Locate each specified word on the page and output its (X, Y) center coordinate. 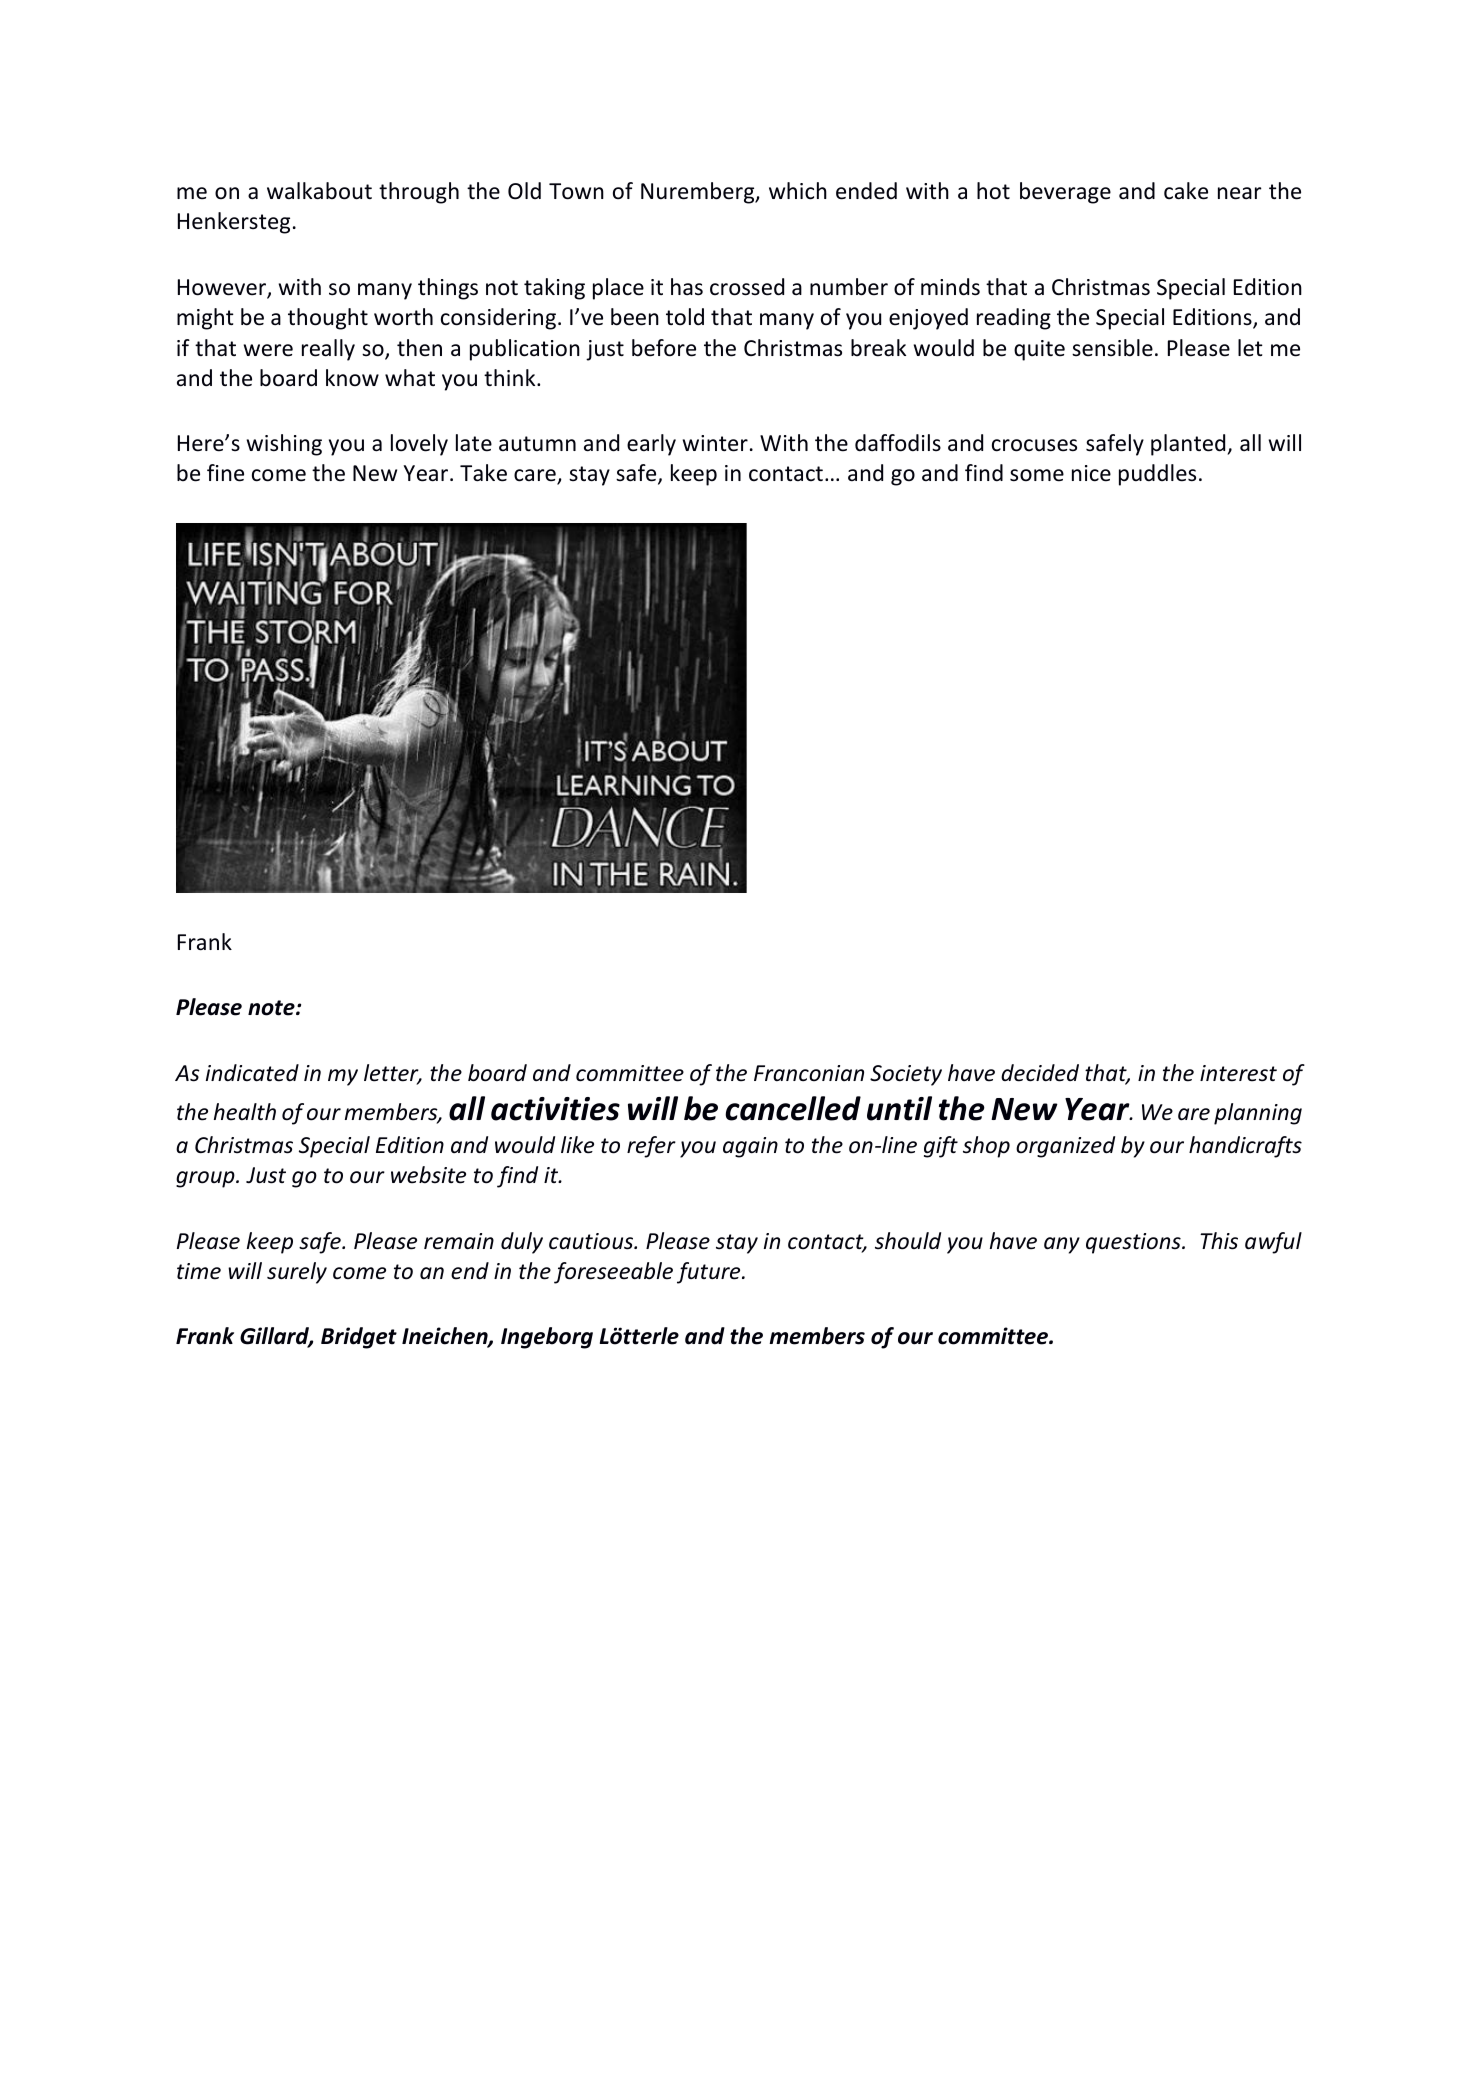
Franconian (809, 1073)
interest (1238, 1073)
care (536, 476)
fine (225, 473)
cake (1186, 191)
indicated (252, 1073)
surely (297, 1273)
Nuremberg (699, 193)
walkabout (319, 191)
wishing (284, 445)
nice (1091, 473)
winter (715, 443)
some (1037, 475)
